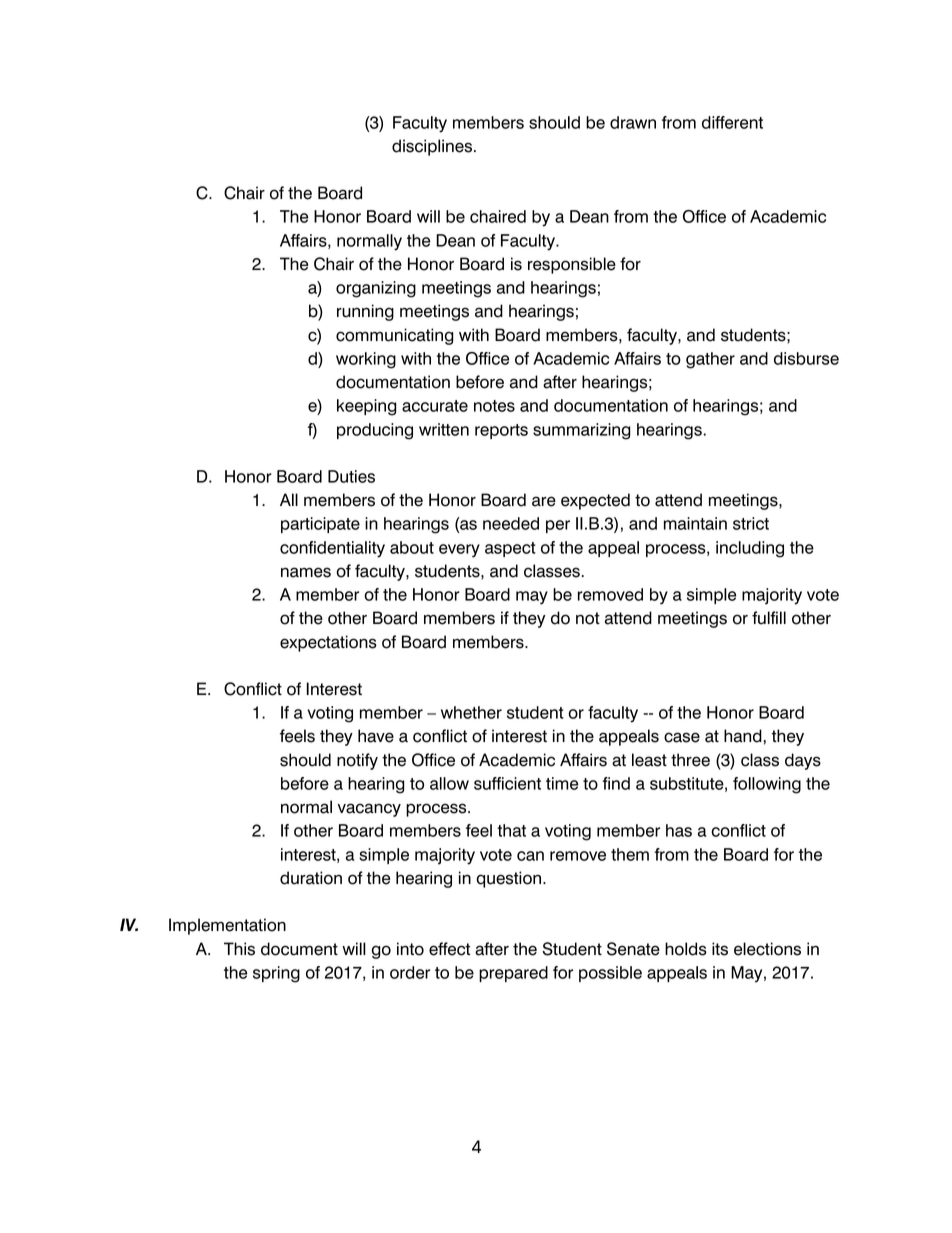 The height and width of the screenshot is (1233, 952). What do you see at coordinates (366, 360) in the screenshot?
I see `working` at bounding box center [366, 360].
